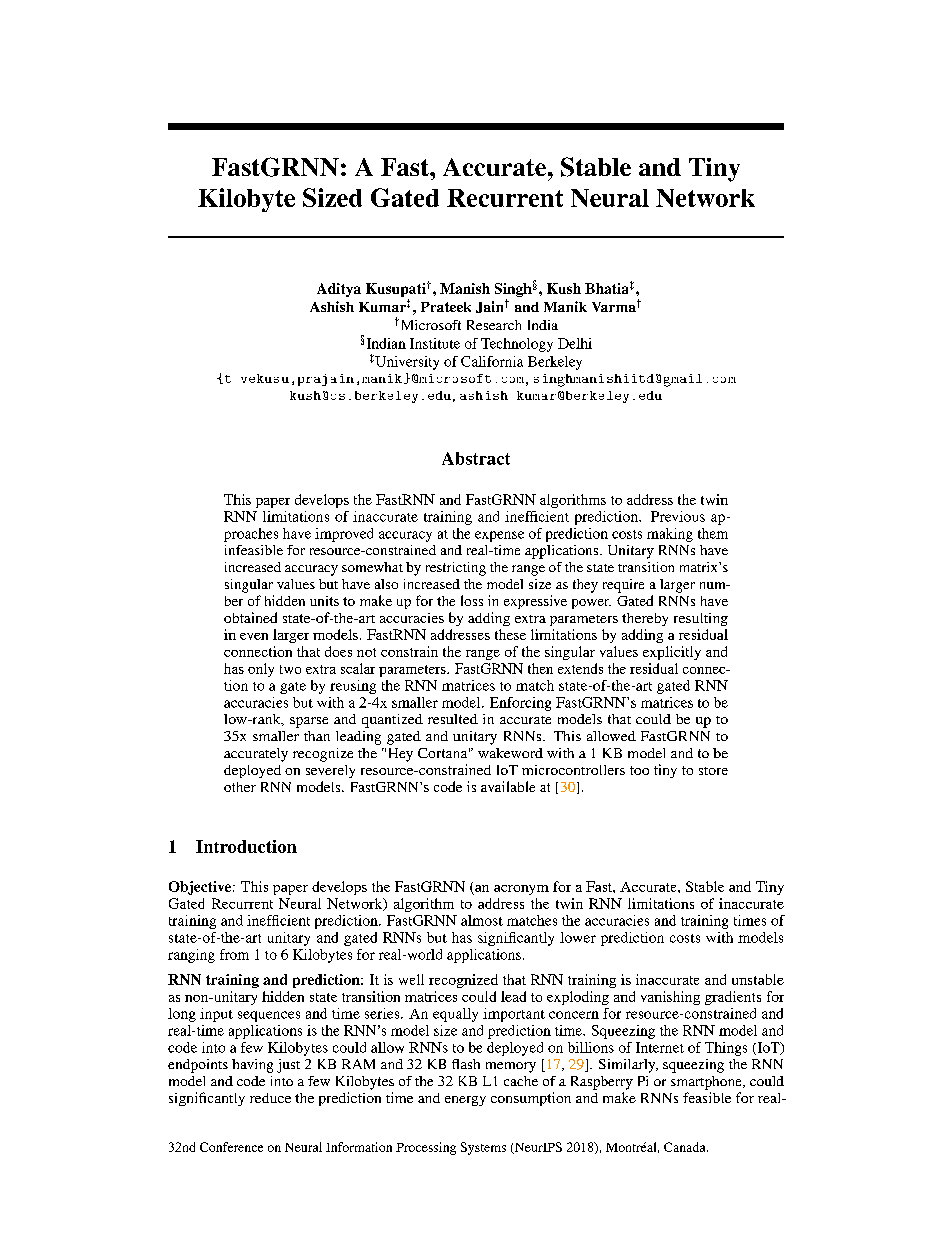  What do you see at coordinates (623, 586) in the document?
I see `require` at bounding box center [623, 586].
